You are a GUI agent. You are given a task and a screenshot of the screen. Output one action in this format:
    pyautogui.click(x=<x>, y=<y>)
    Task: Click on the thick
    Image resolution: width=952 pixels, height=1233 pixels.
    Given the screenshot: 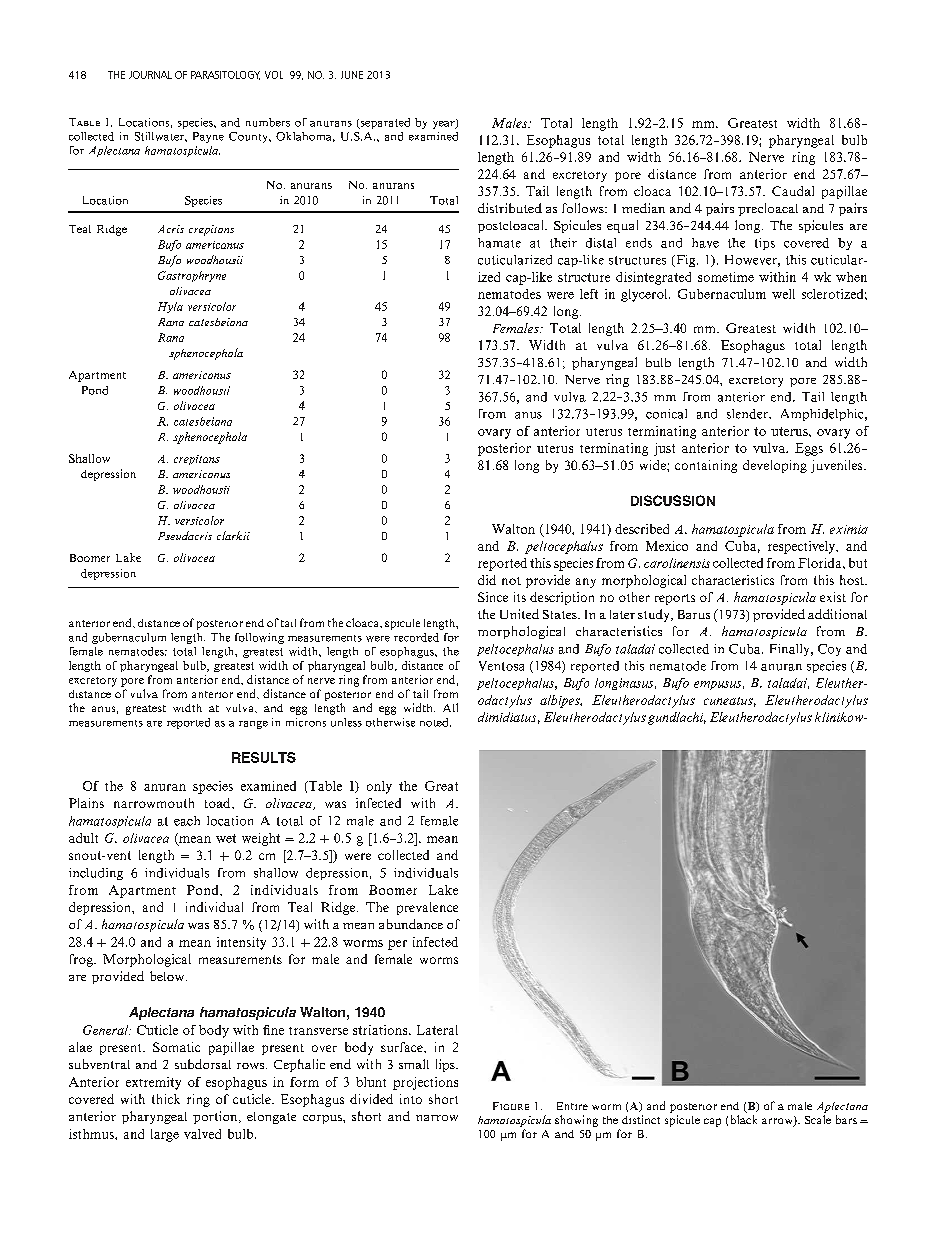 What is the action you would take?
    pyautogui.click(x=166, y=1099)
